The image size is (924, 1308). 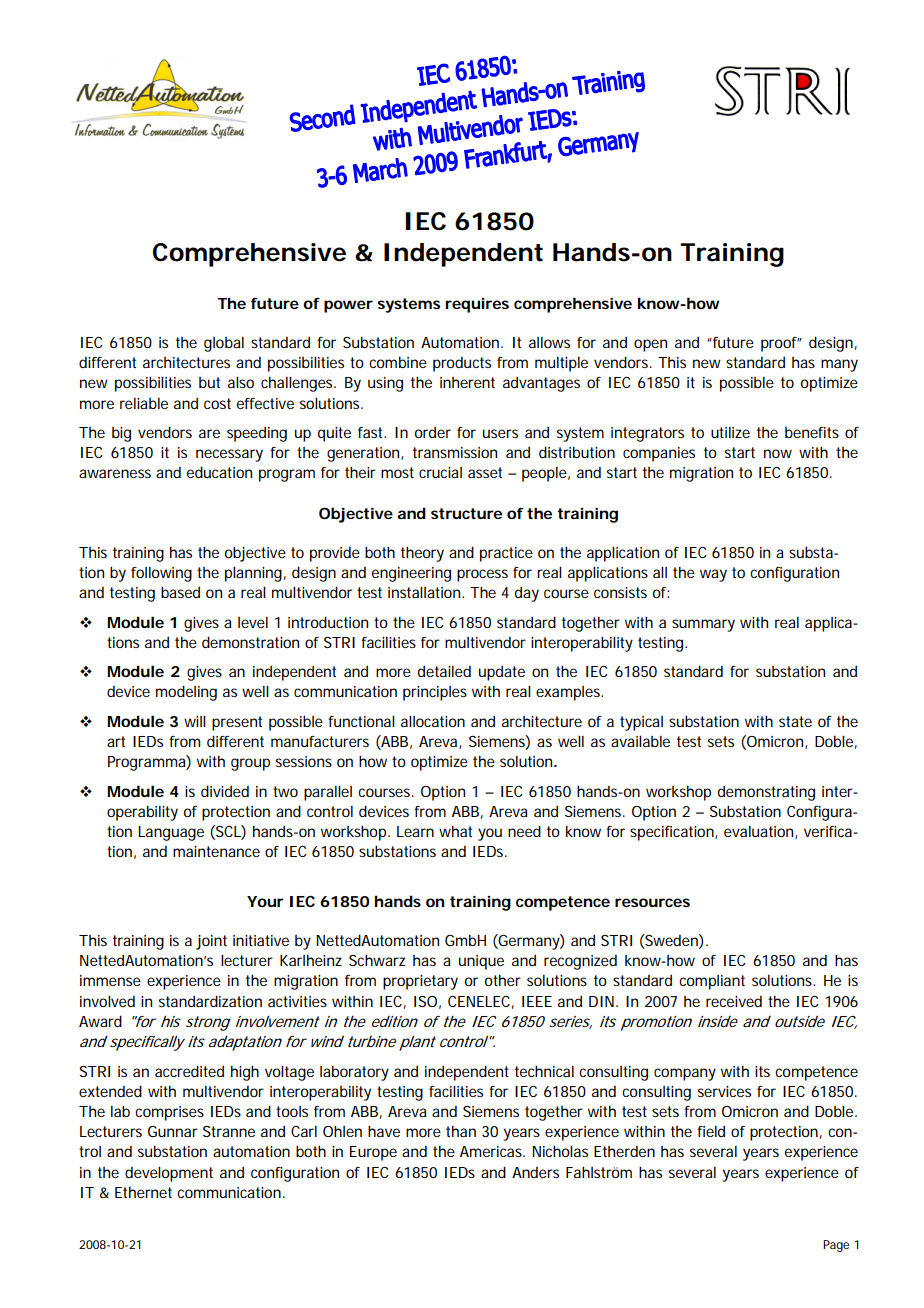 I want to click on requires, so click(x=477, y=305).
